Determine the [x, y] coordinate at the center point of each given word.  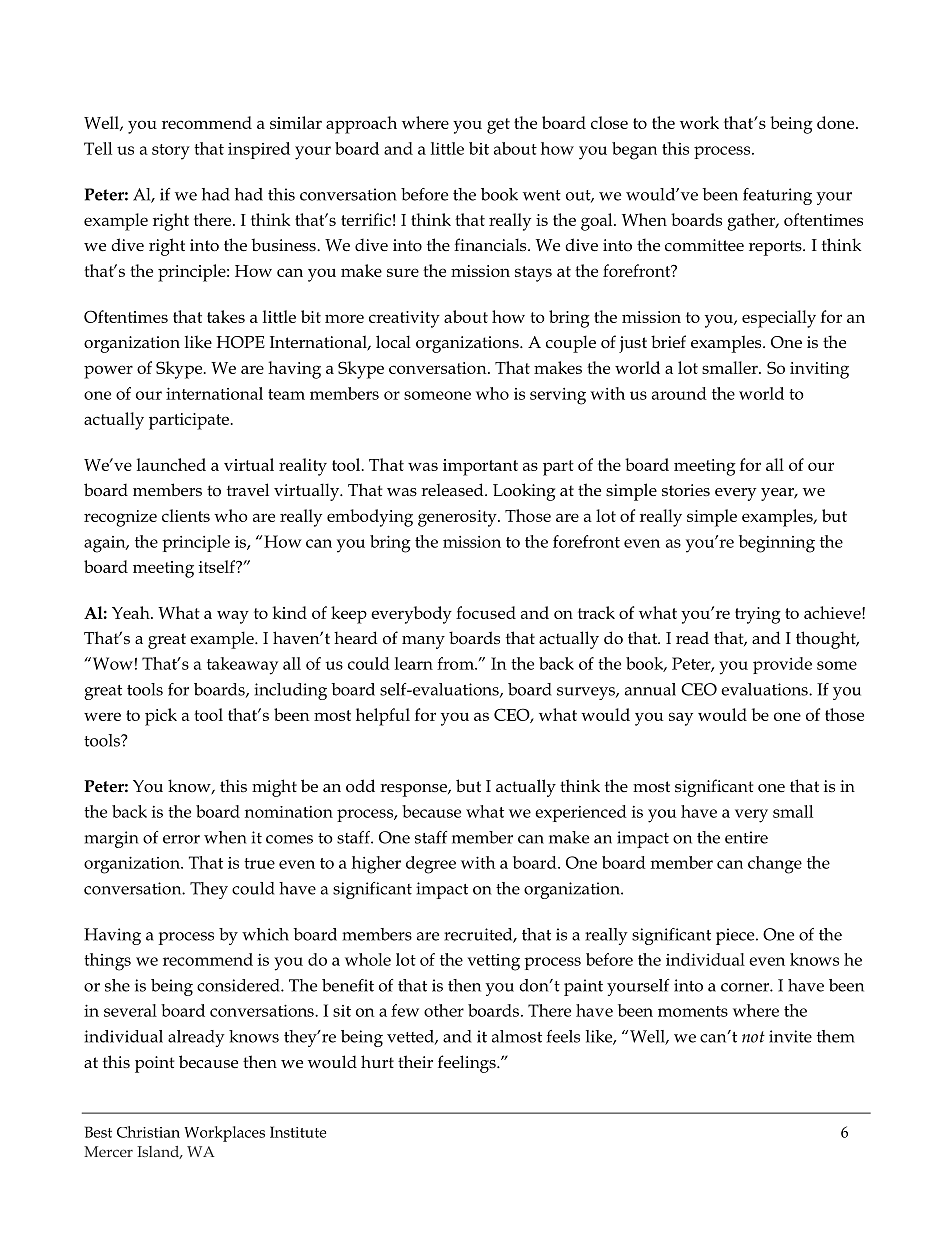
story [171, 152]
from [456, 663]
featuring [777, 196]
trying [758, 615]
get [498, 126]
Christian [148, 1132]
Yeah [132, 612]
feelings [468, 1064]
